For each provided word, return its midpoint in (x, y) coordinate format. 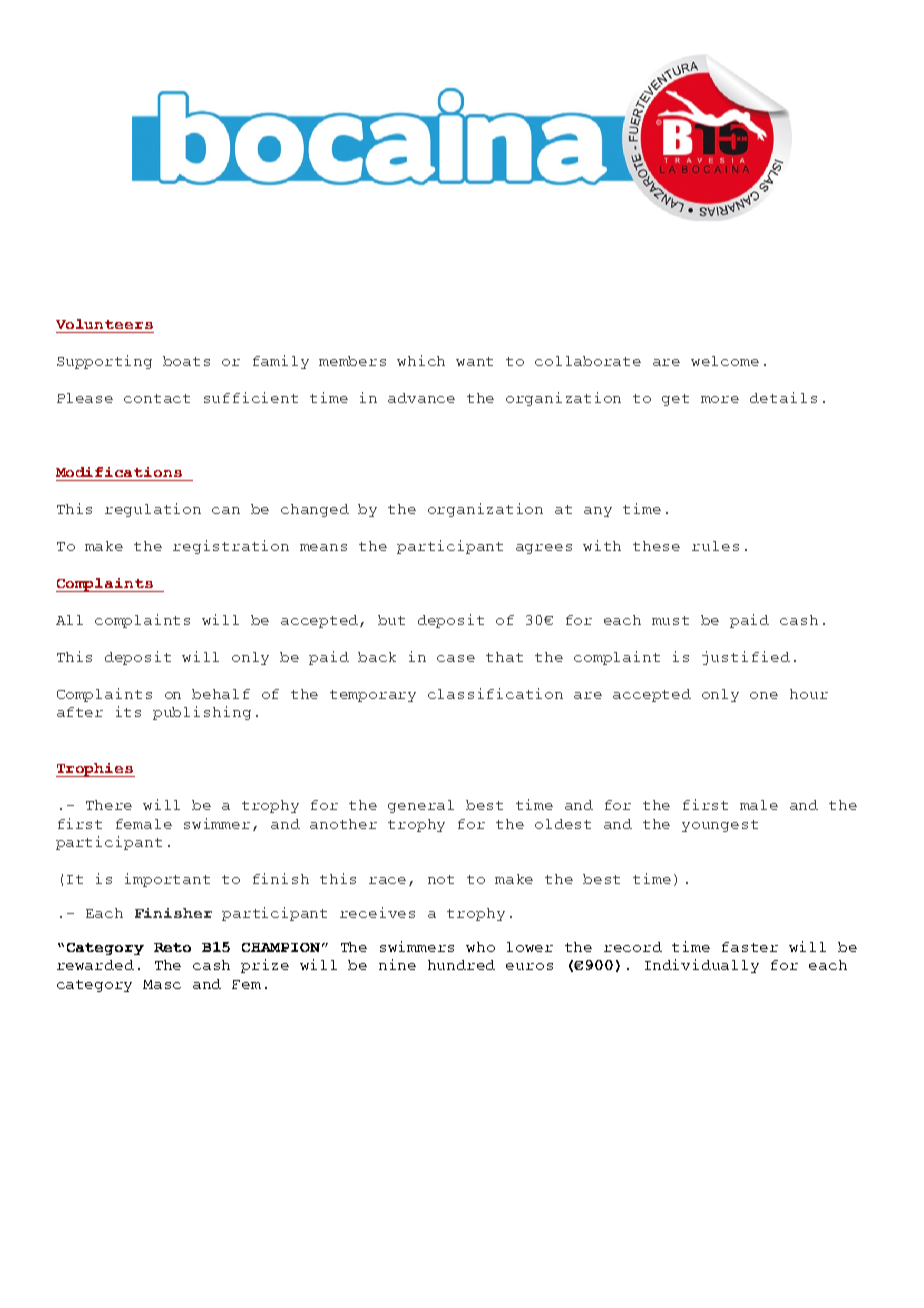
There (109, 805)
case (456, 658)
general (421, 806)
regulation (153, 510)
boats (186, 361)
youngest (720, 826)
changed (315, 510)
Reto (172, 947)
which (421, 360)
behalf (221, 694)
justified (746, 658)
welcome (725, 361)
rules (715, 546)
